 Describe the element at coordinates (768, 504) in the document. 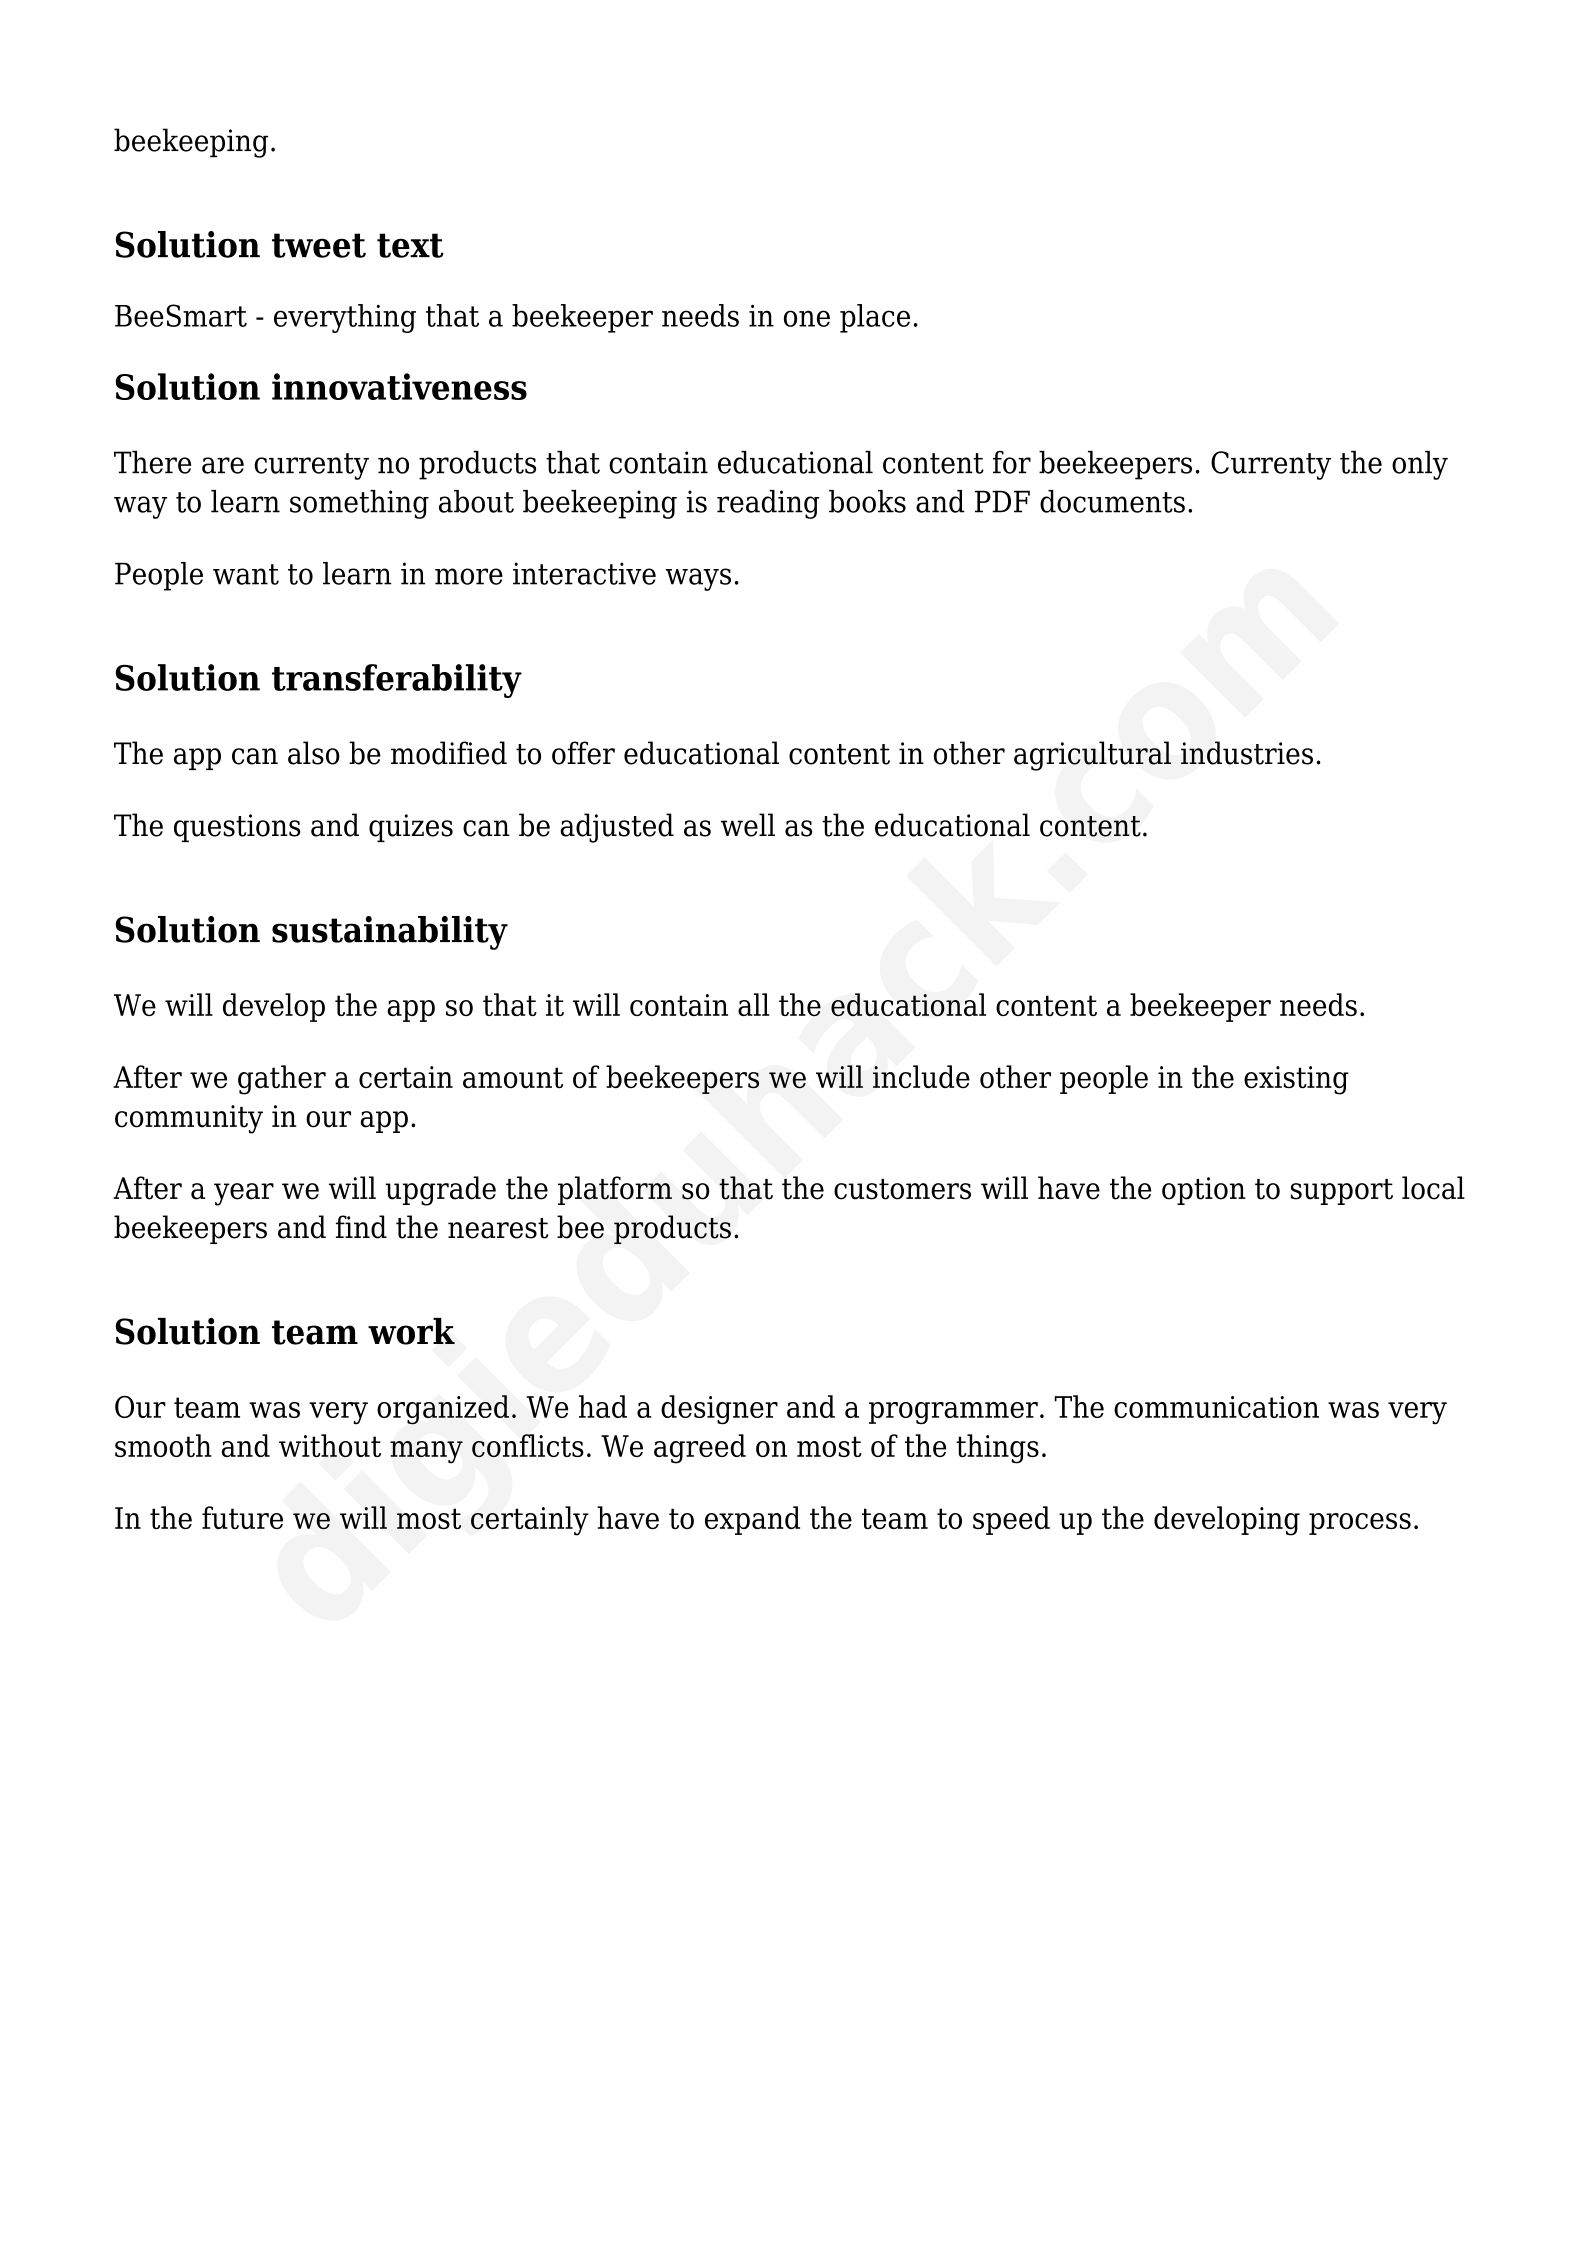

I see `reading` at that location.
